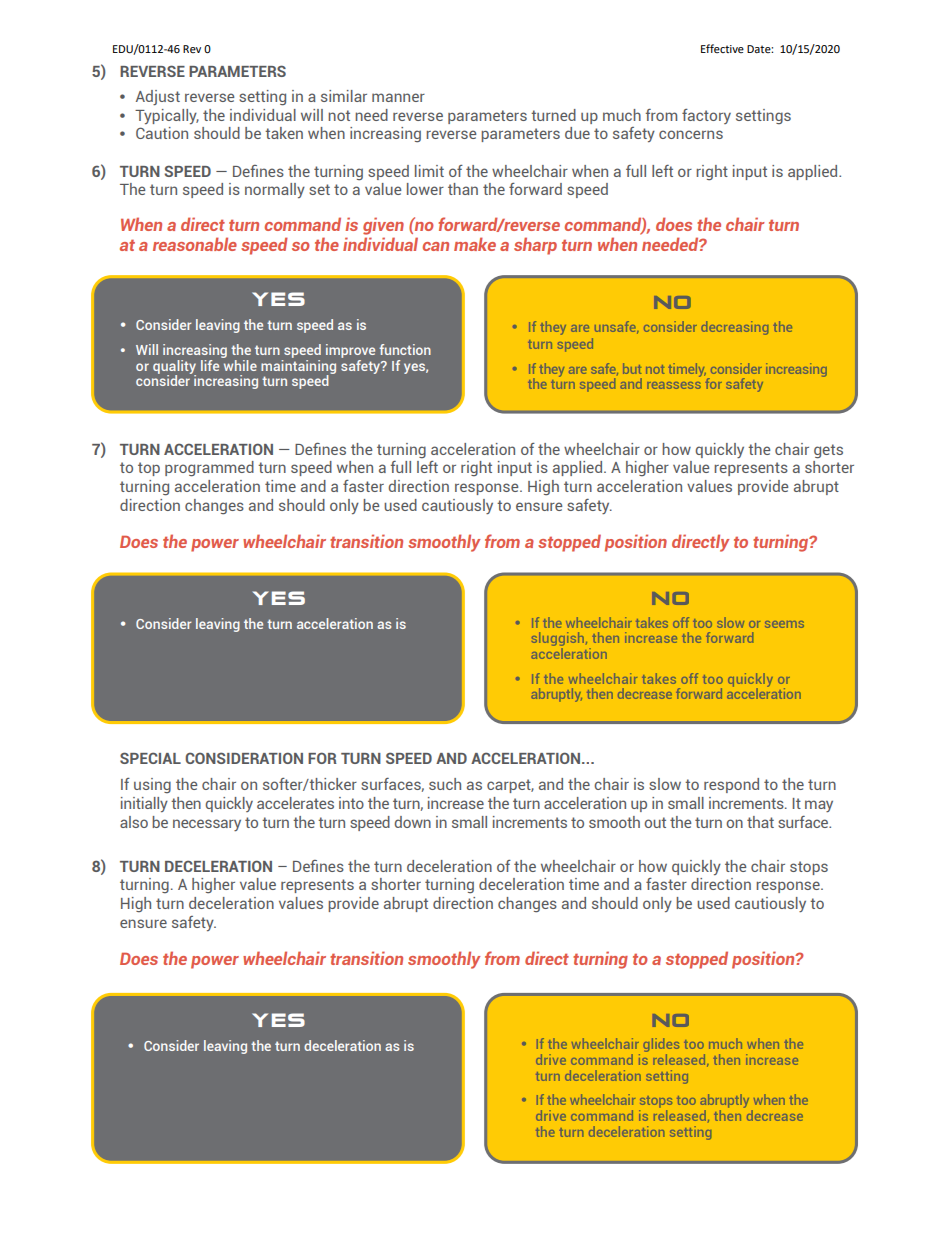 This page has width=952, height=1233. Describe the element at coordinates (398, 97) in the page. I see `manner` at that location.
